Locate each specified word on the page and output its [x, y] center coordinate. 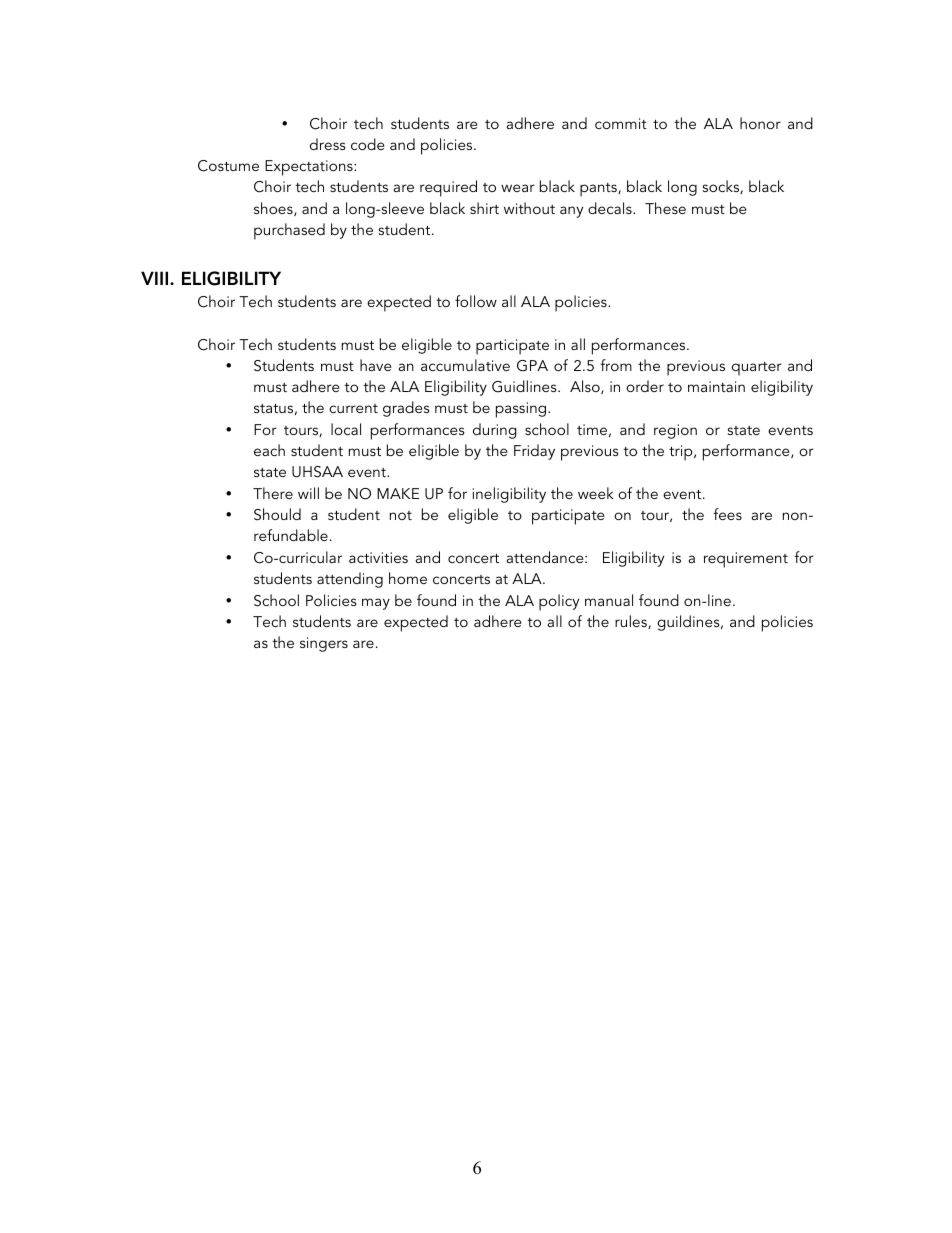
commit [621, 123]
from [616, 365]
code [368, 144]
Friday [534, 452]
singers [324, 644]
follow [476, 301]
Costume [228, 166]
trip [682, 453]
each [269, 450]
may [376, 604]
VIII [156, 278]
